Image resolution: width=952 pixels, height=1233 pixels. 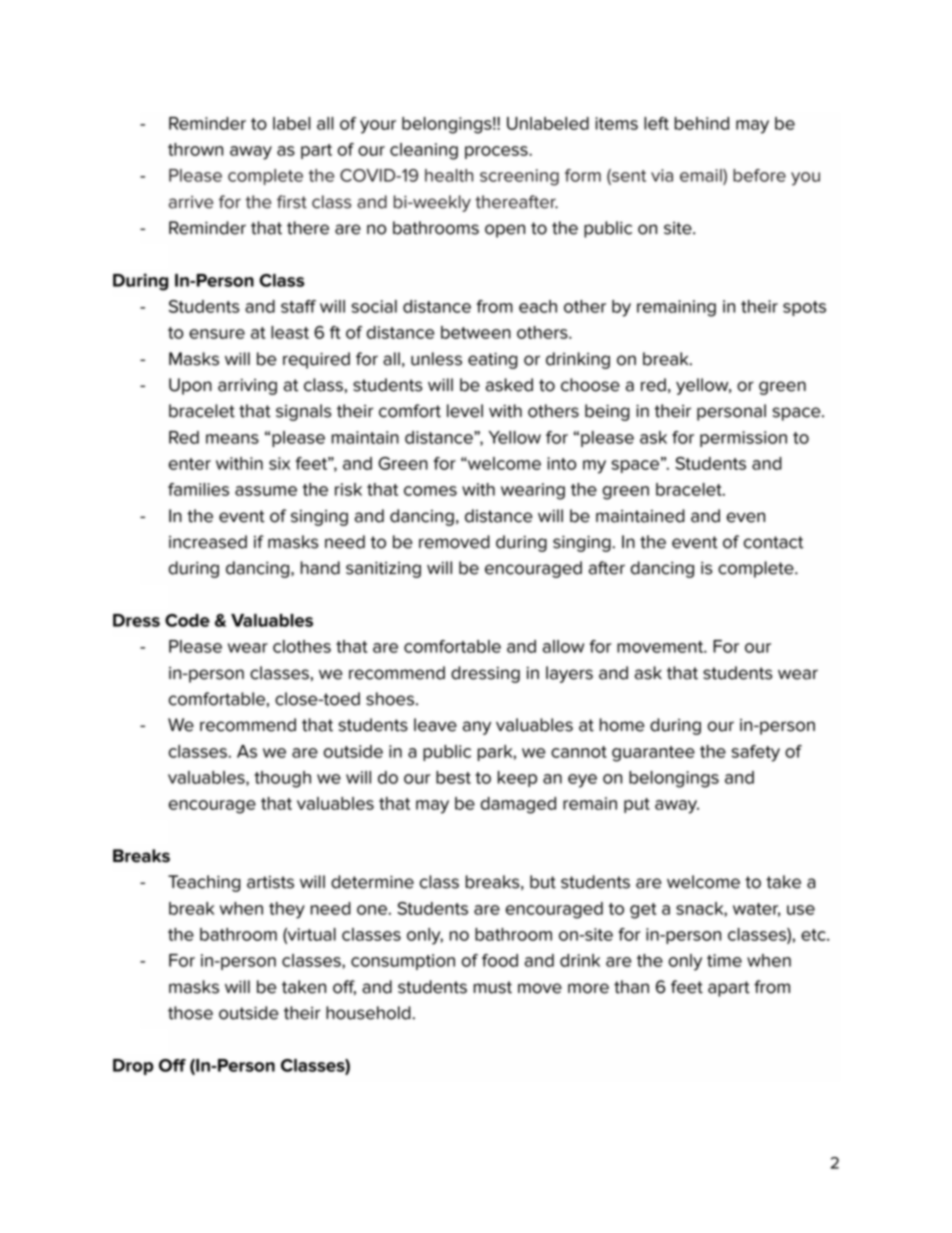 What do you see at coordinates (477, 728) in the page?
I see `any` at bounding box center [477, 728].
